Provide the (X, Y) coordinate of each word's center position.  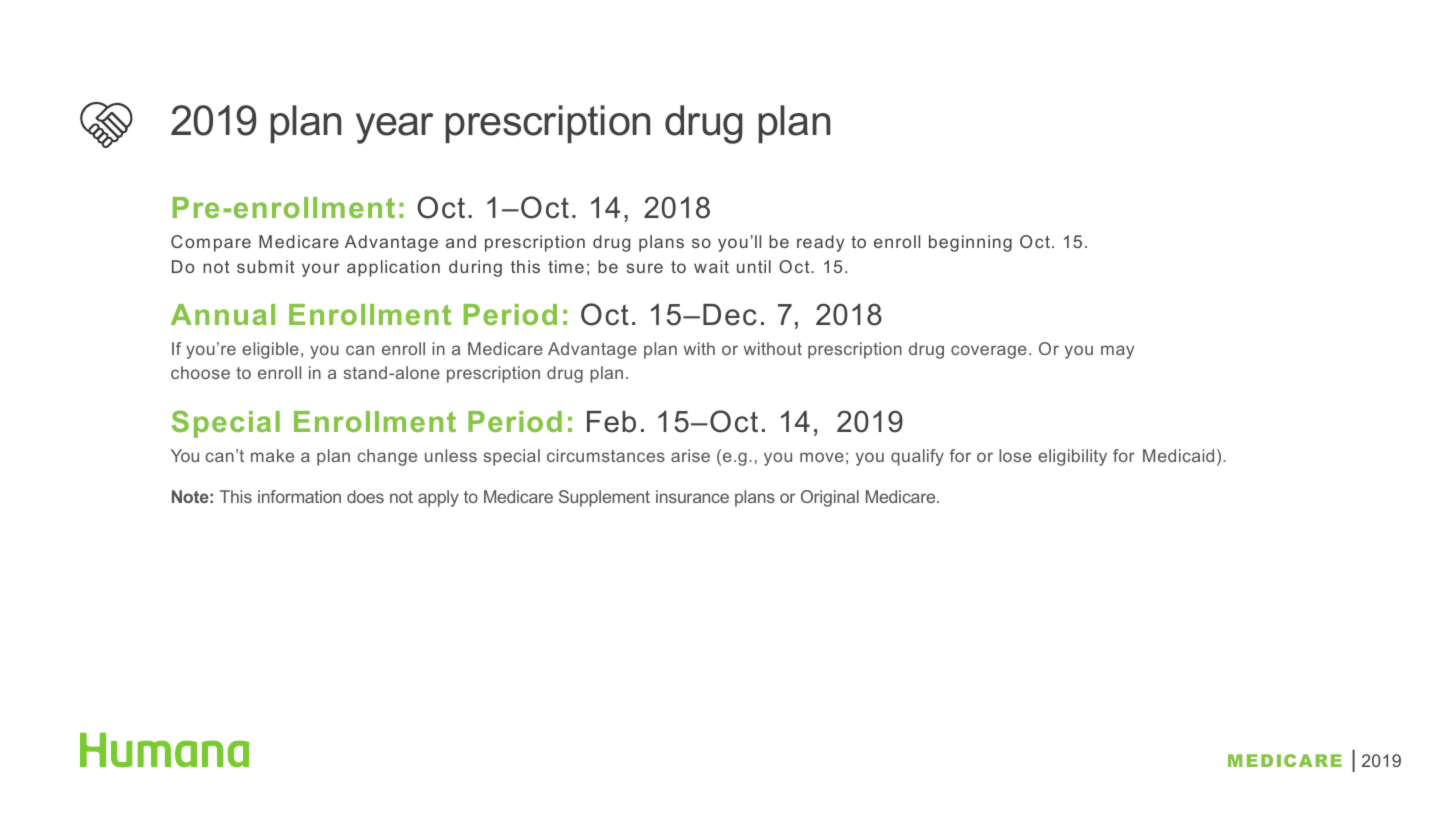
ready (820, 243)
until (754, 266)
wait (711, 266)
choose (200, 372)
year (394, 128)
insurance (692, 496)
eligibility (1072, 457)
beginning (970, 243)
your (321, 270)
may (1117, 352)
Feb (611, 422)
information (299, 496)
